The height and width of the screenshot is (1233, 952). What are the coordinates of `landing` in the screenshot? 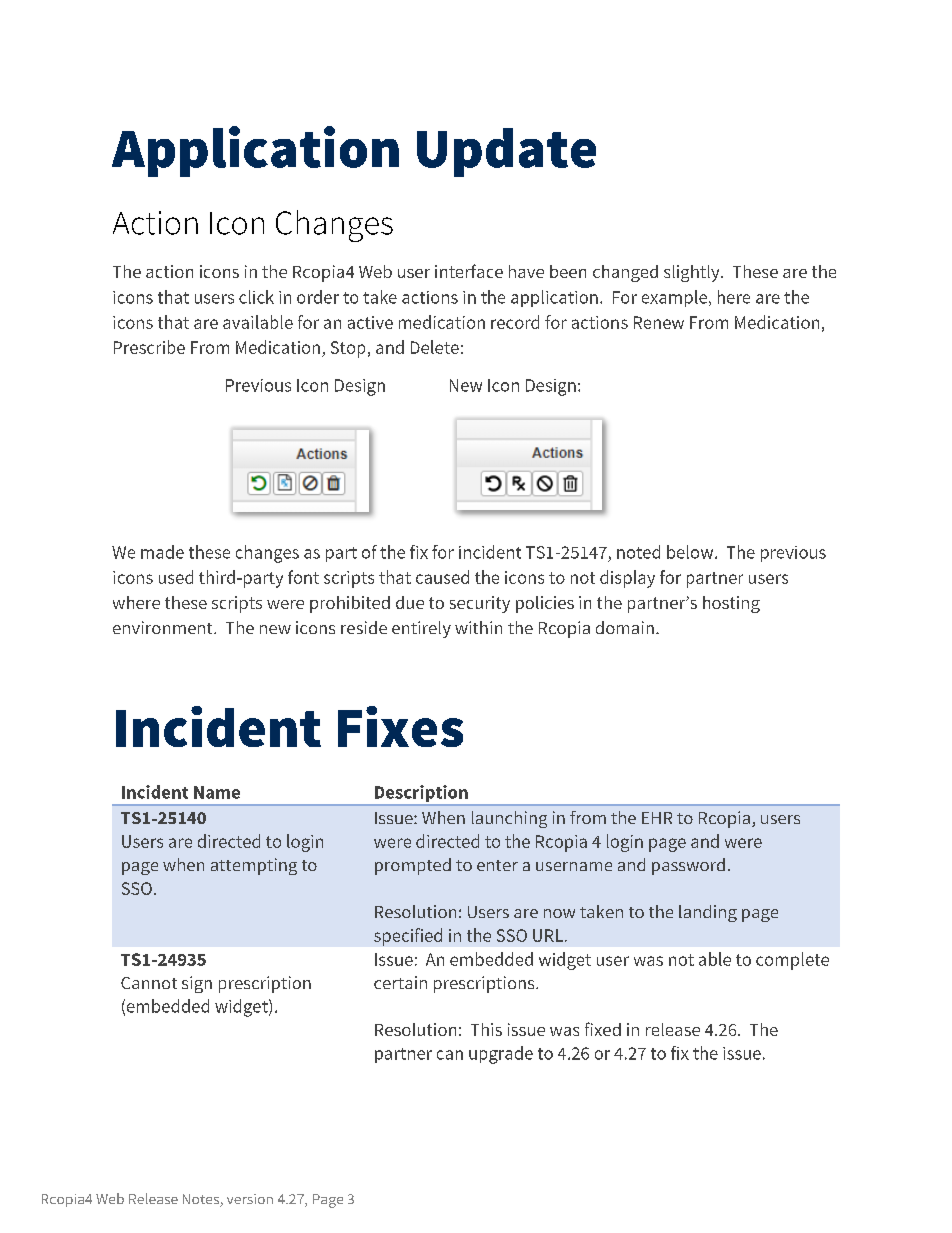 It's located at (708, 913).
